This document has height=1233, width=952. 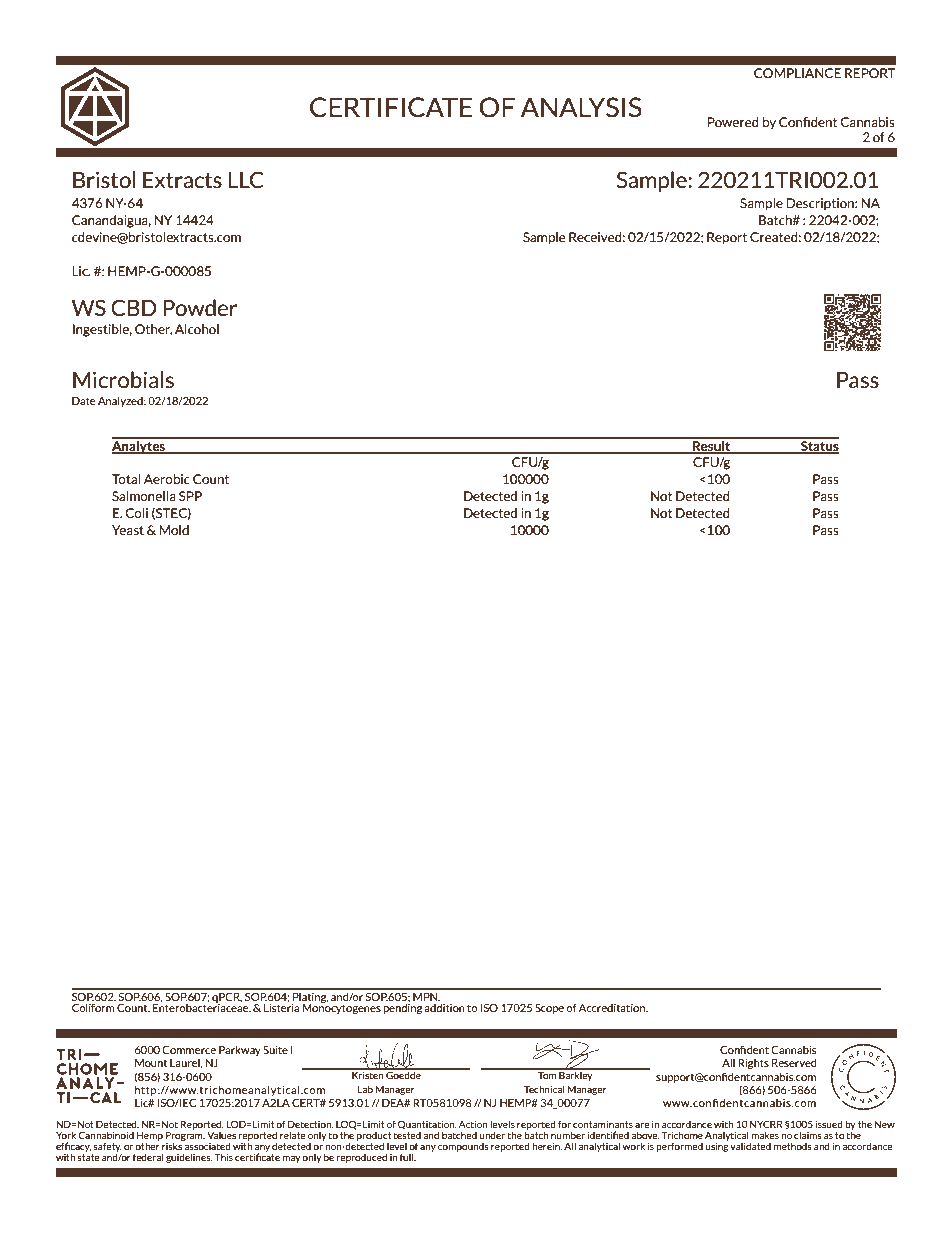 What do you see at coordinates (581, 107) in the document?
I see `ANALYSIS` at bounding box center [581, 107].
